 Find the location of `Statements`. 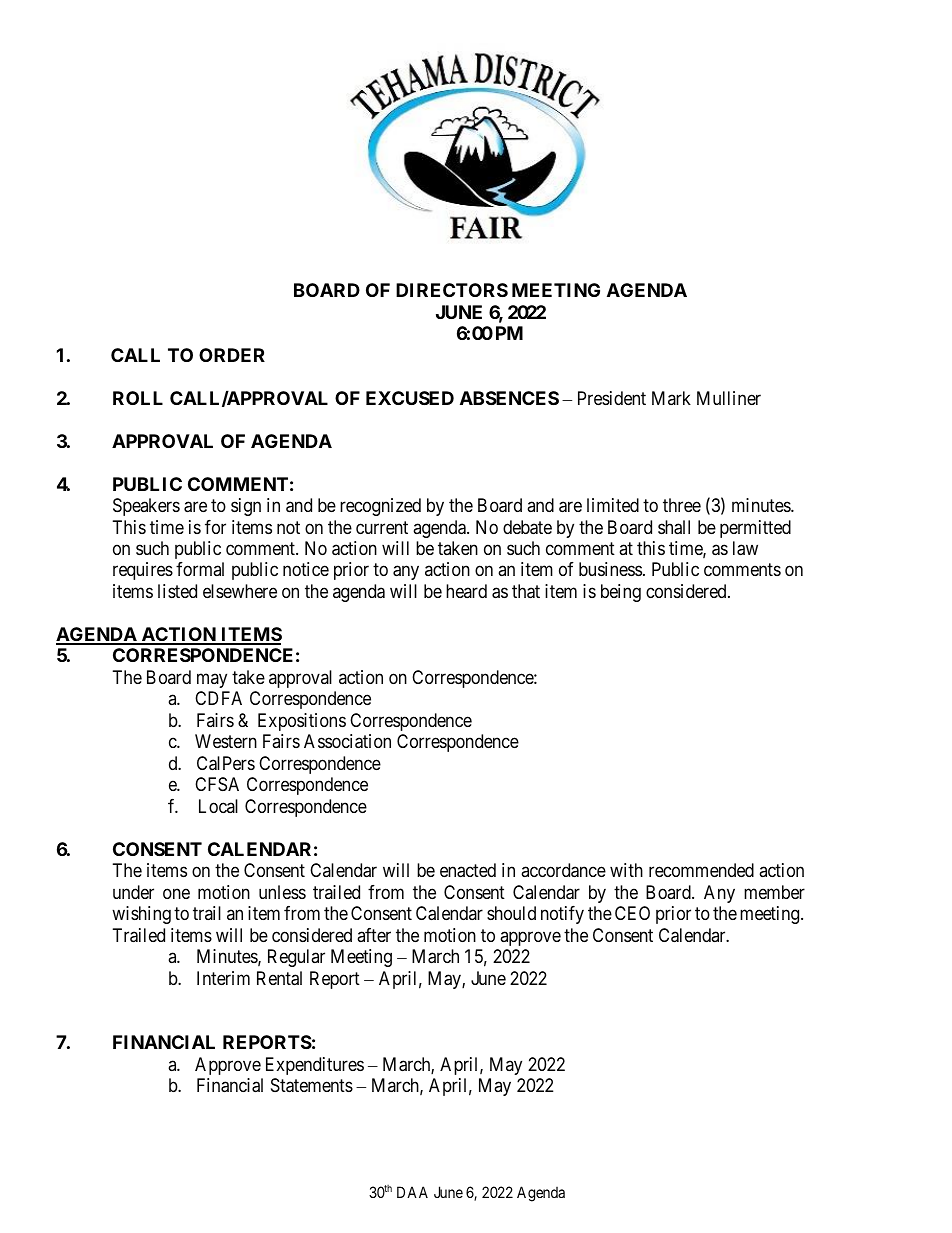

Statements is located at coordinates (312, 1085).
